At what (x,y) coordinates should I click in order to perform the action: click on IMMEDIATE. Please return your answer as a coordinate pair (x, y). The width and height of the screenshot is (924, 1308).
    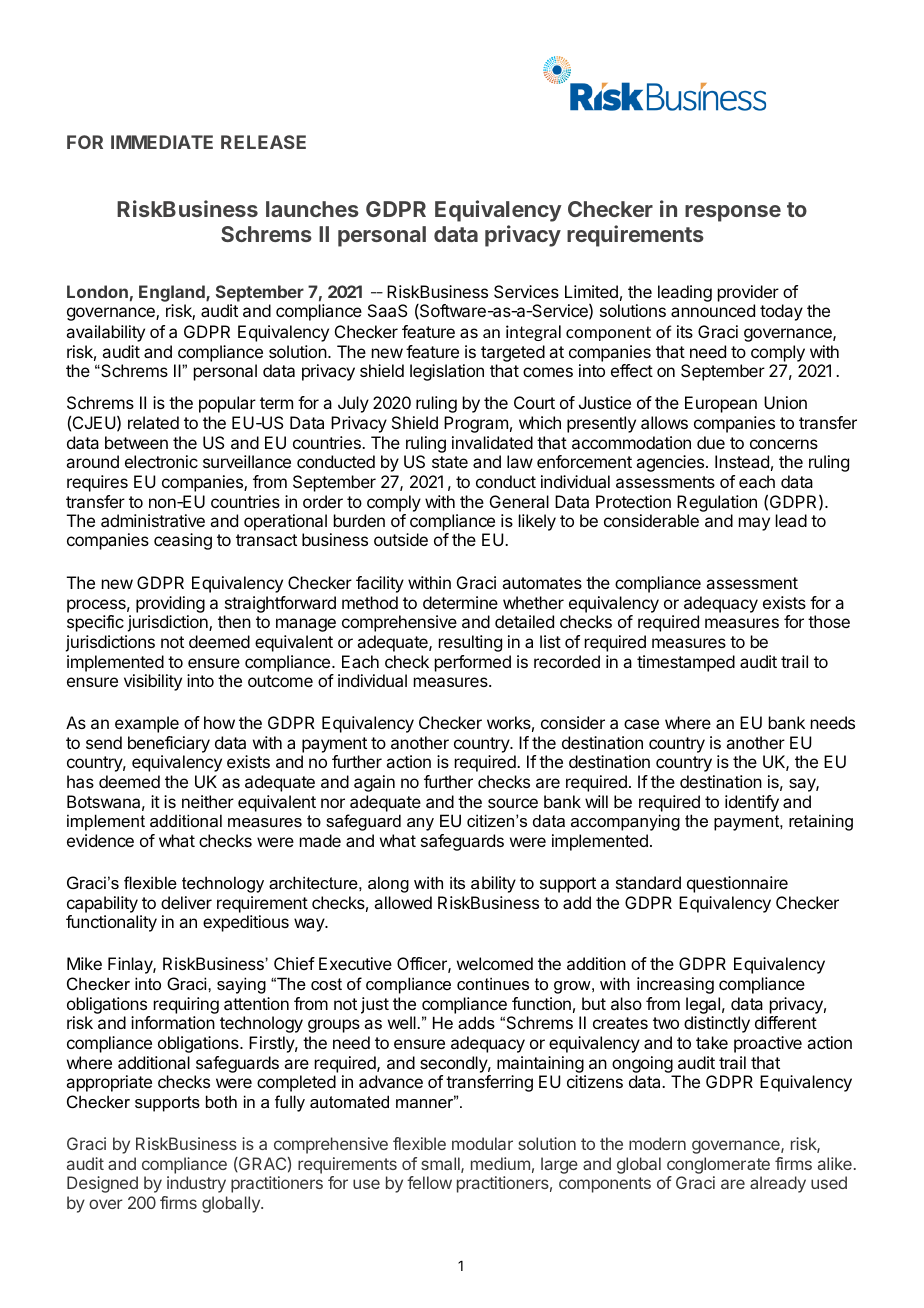
    Looking at the image, I should click on (162, 142).
